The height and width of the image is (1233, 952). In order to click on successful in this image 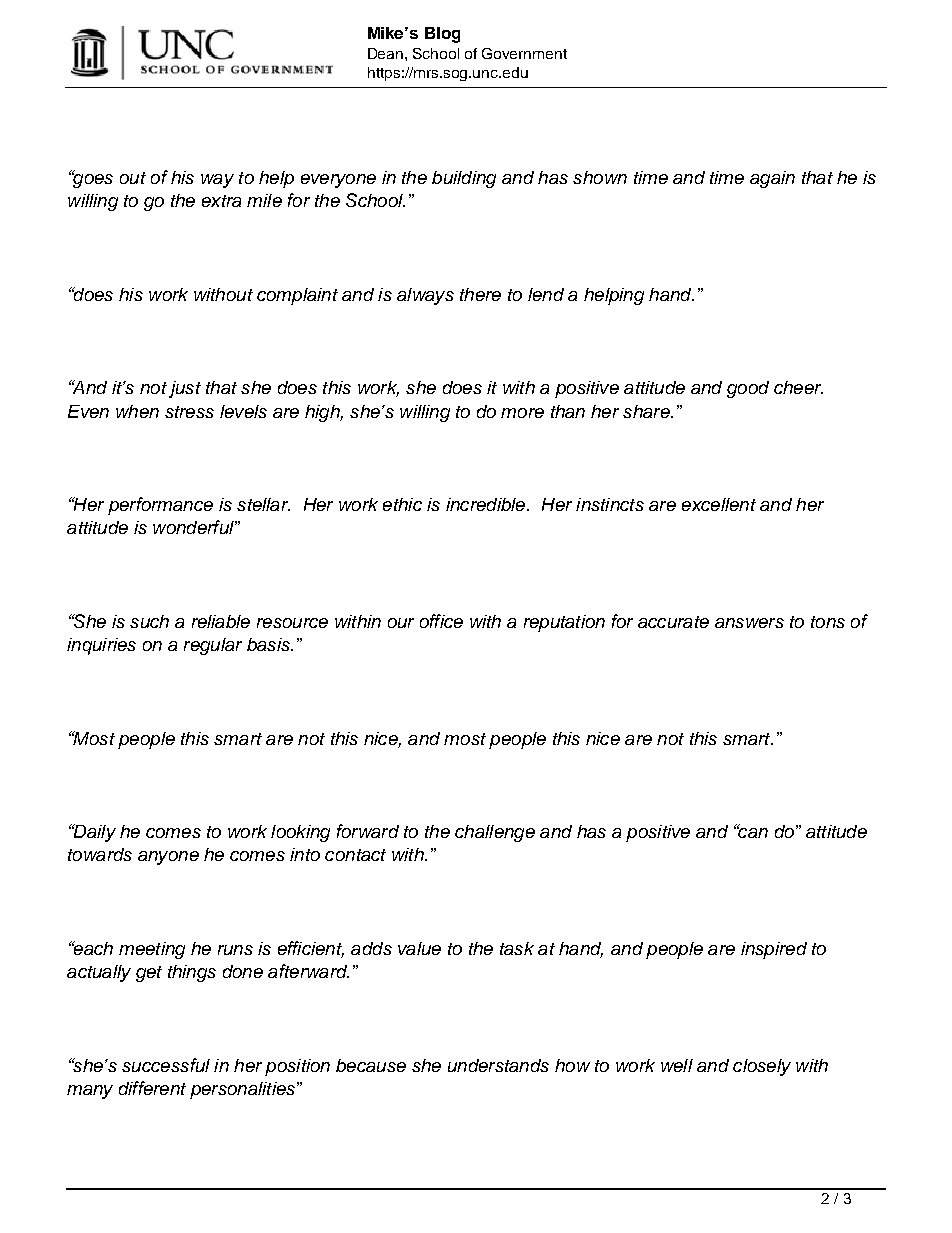, I will do `click(166, 1065)`.
